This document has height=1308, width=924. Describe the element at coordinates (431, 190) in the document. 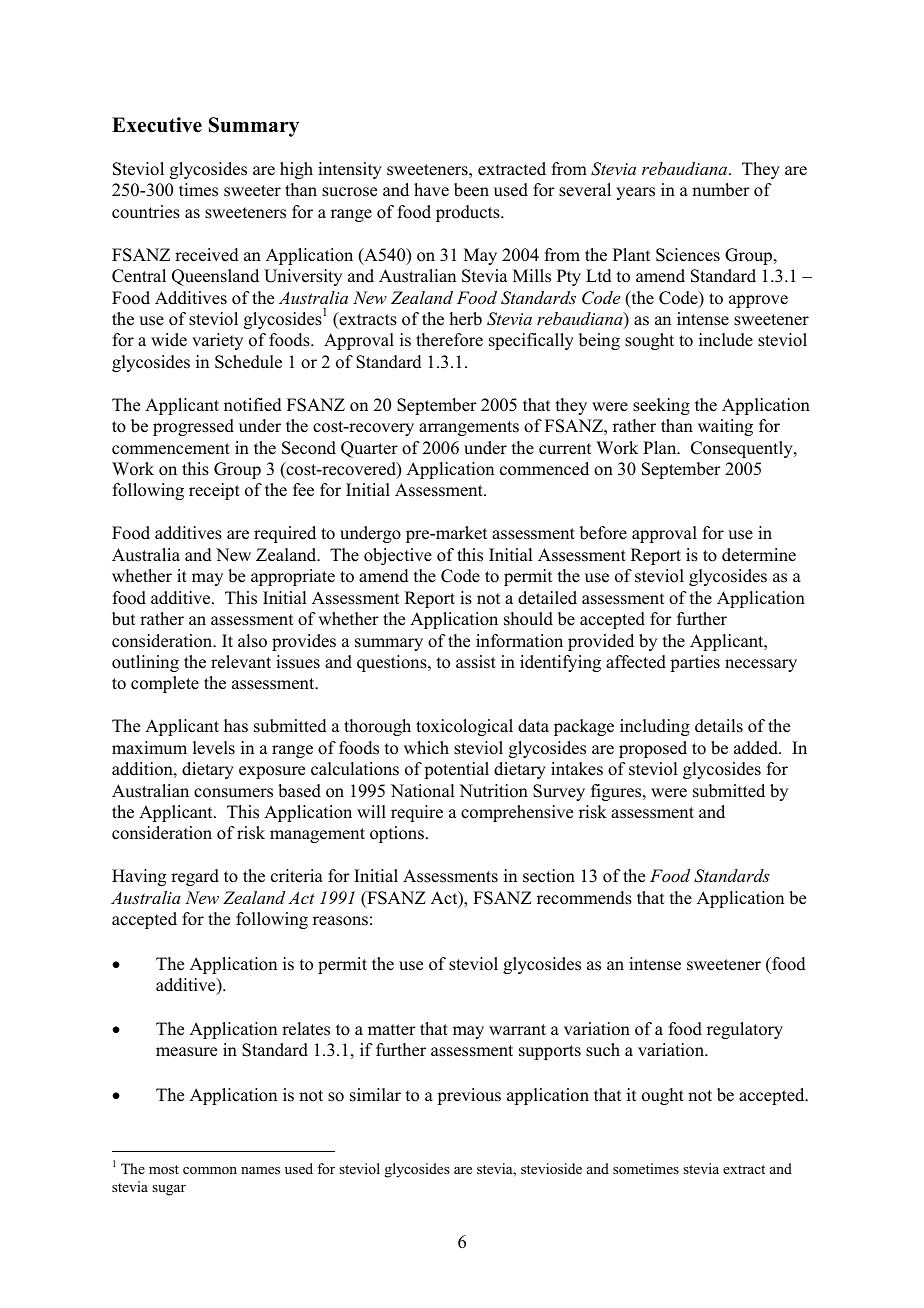

I see `have` at that location.
